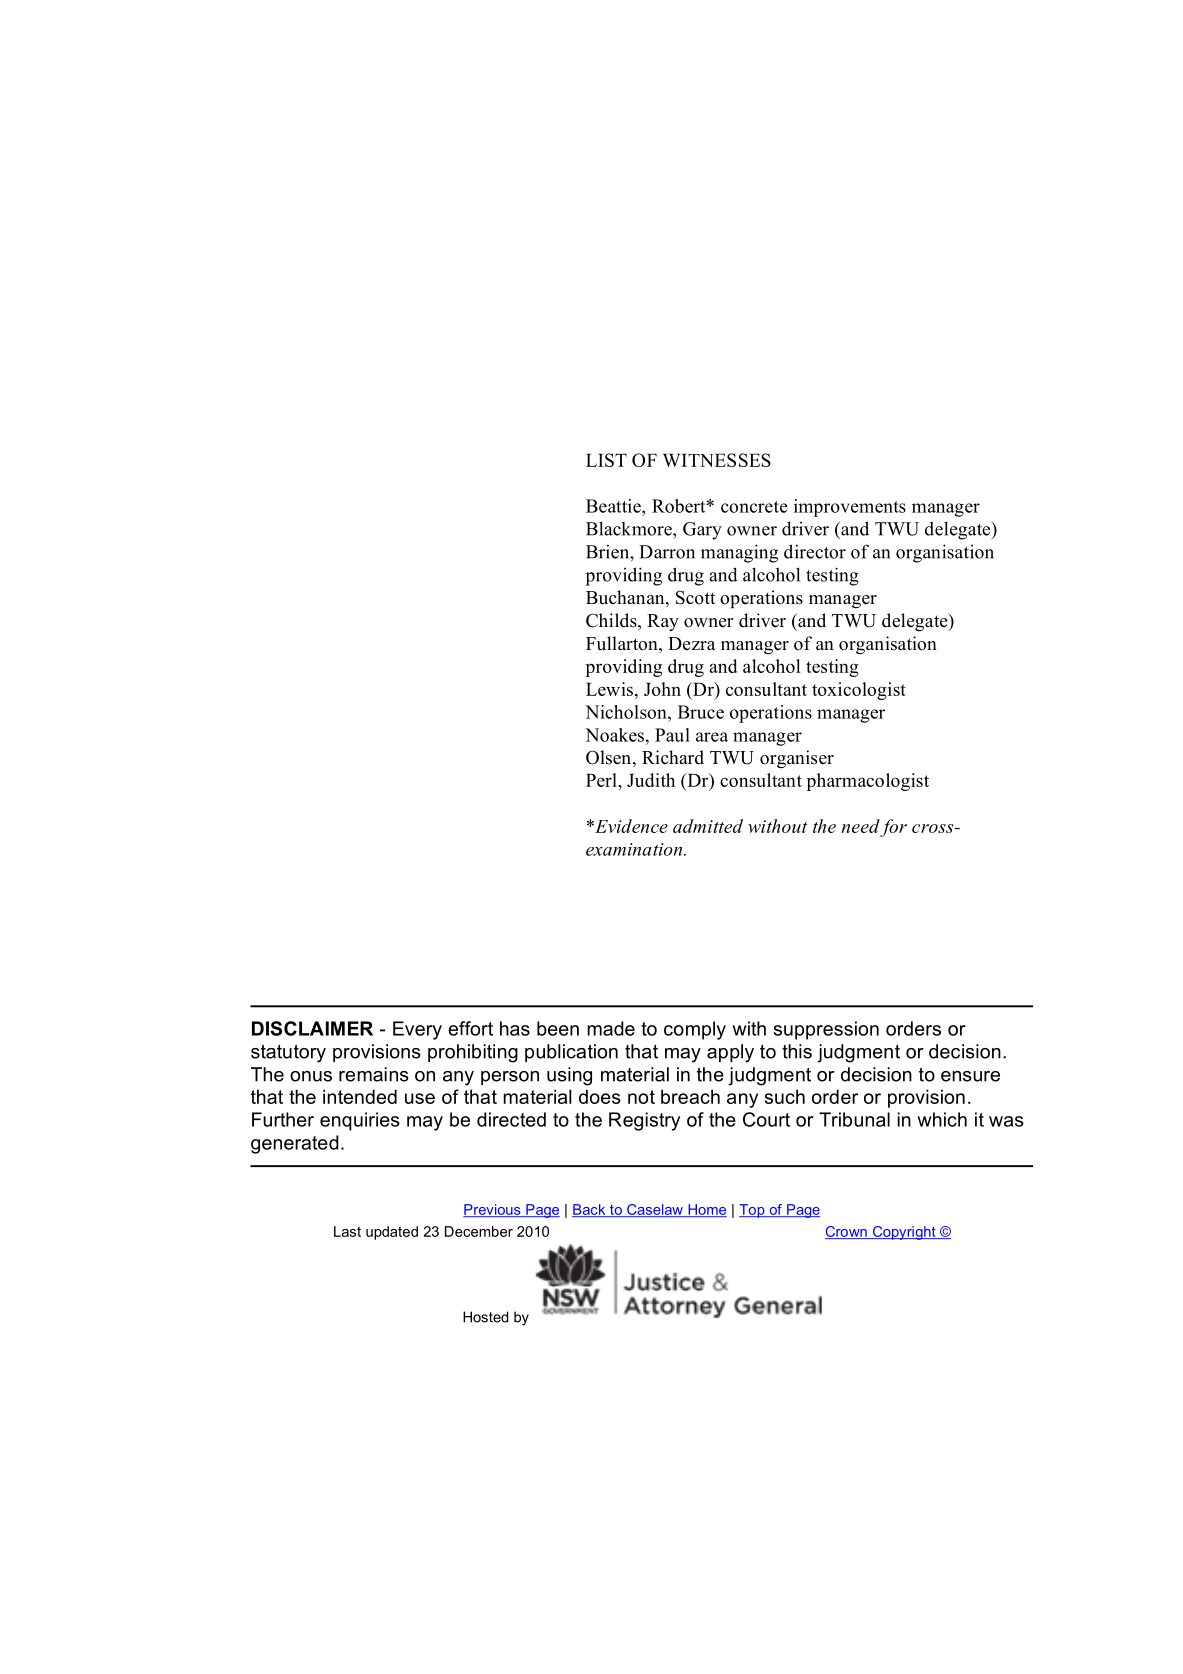  What do you see at coordinates (417, 1030) in the page?
I see `Every` at bounding box center [417, 1030].
